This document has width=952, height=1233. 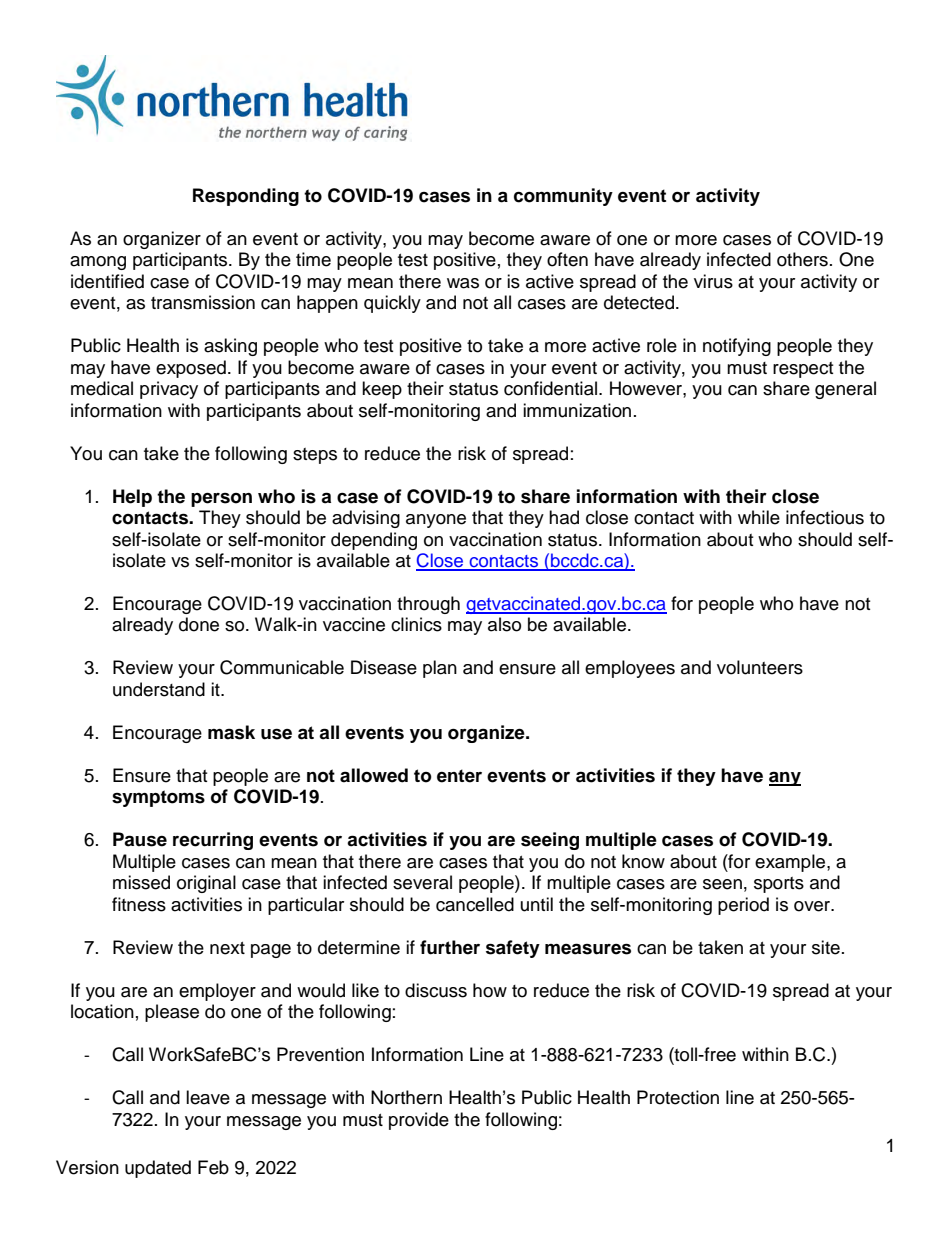 I want to click on plan, so click(x=440, y=669).
